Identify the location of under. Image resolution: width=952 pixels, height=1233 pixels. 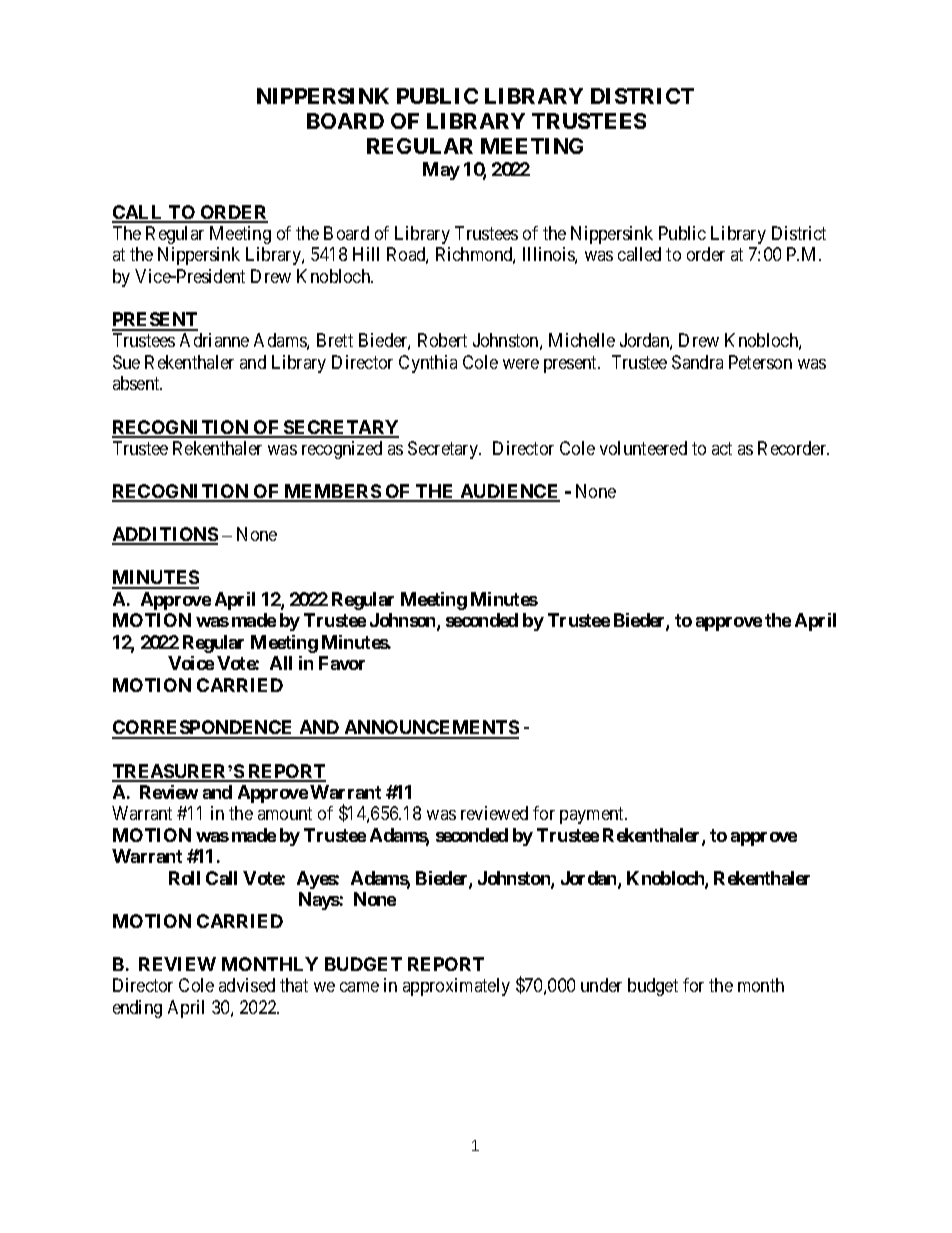
(601, 985).
